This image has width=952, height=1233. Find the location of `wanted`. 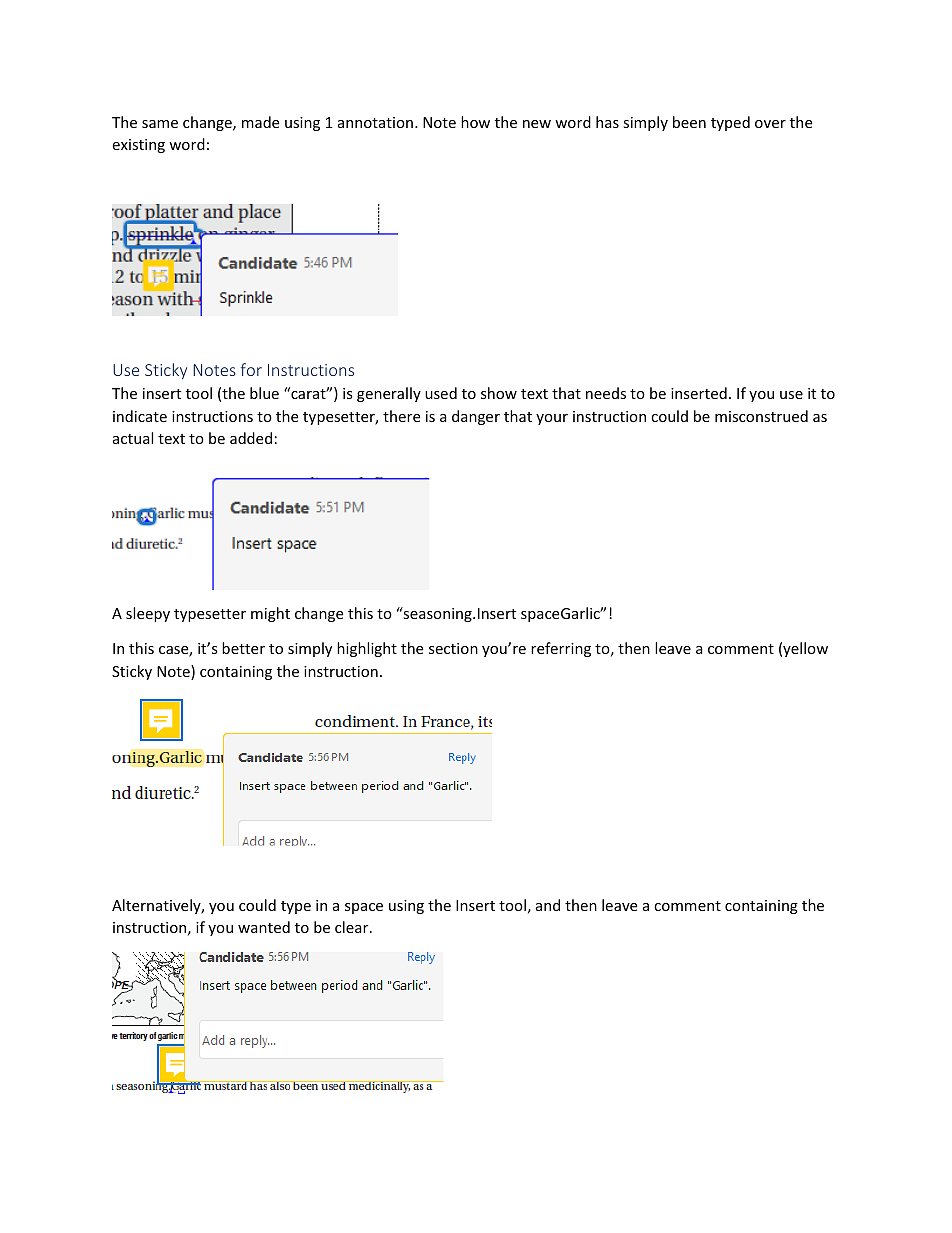

wanted is located at coordinates (264, 927).
